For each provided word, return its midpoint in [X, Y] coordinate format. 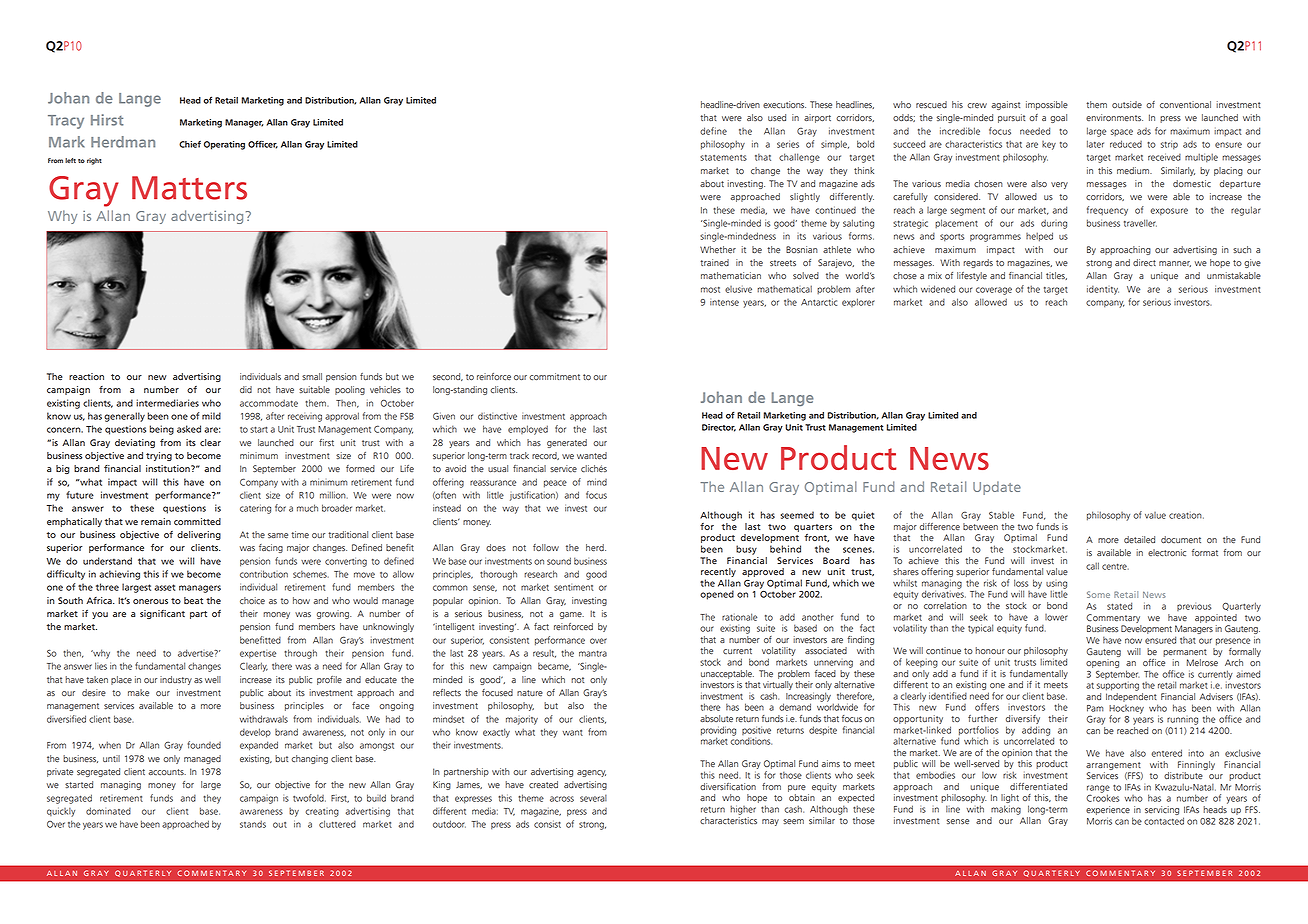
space [1122, 132]
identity [1103, 290]
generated [567, 443]
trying [159, 456]
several [593, 798]
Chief [190, 144]
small [312, 376]
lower [1056, 617]
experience [1108, 810]
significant [162, 614]
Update [997, 488]
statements [723, 158]
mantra [593, 653]
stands [253, 824]
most [710, 290]
